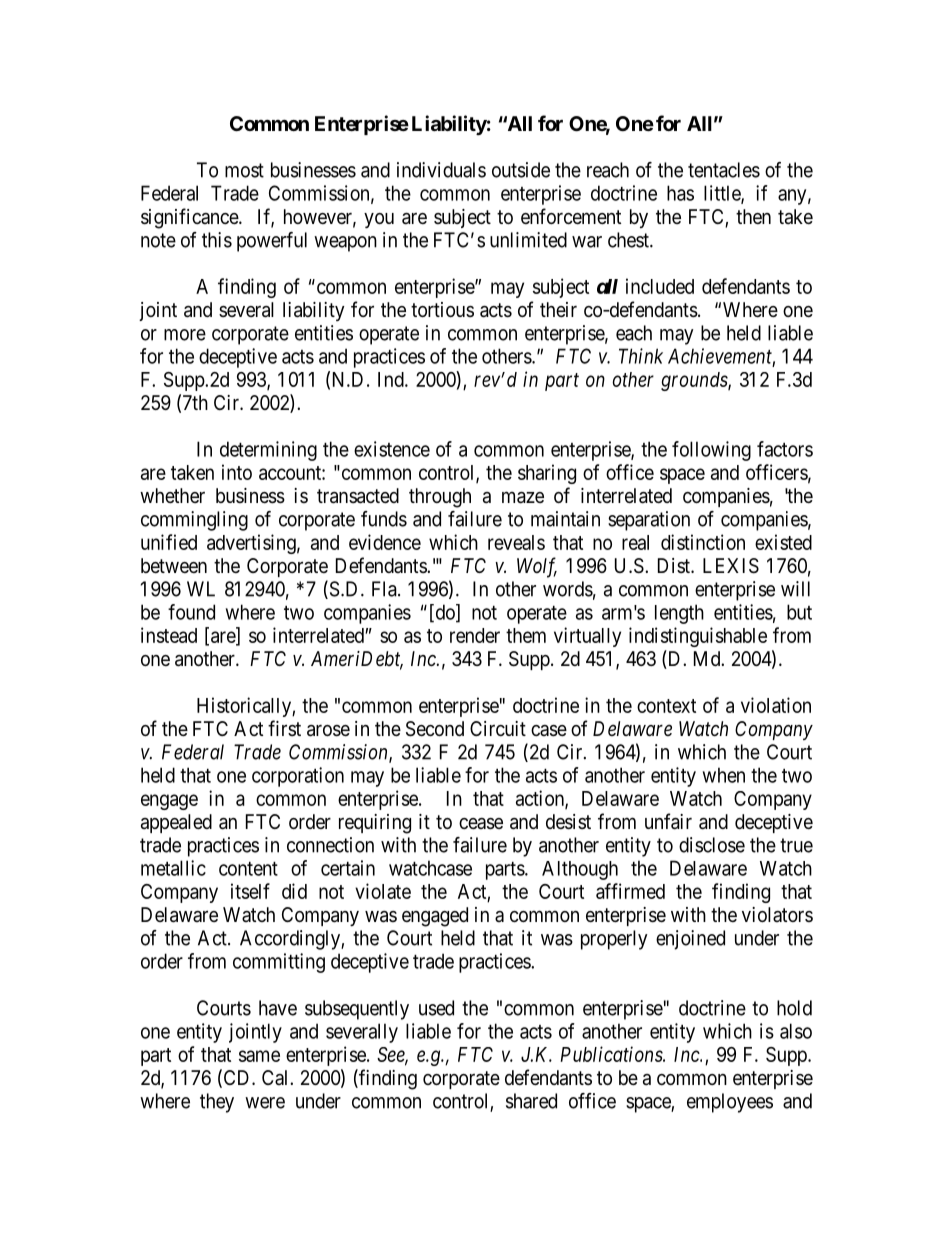 This page has height=1233, width=952. Describe the element at coordinates (244, 170) in the page. I see `most` at that location.
